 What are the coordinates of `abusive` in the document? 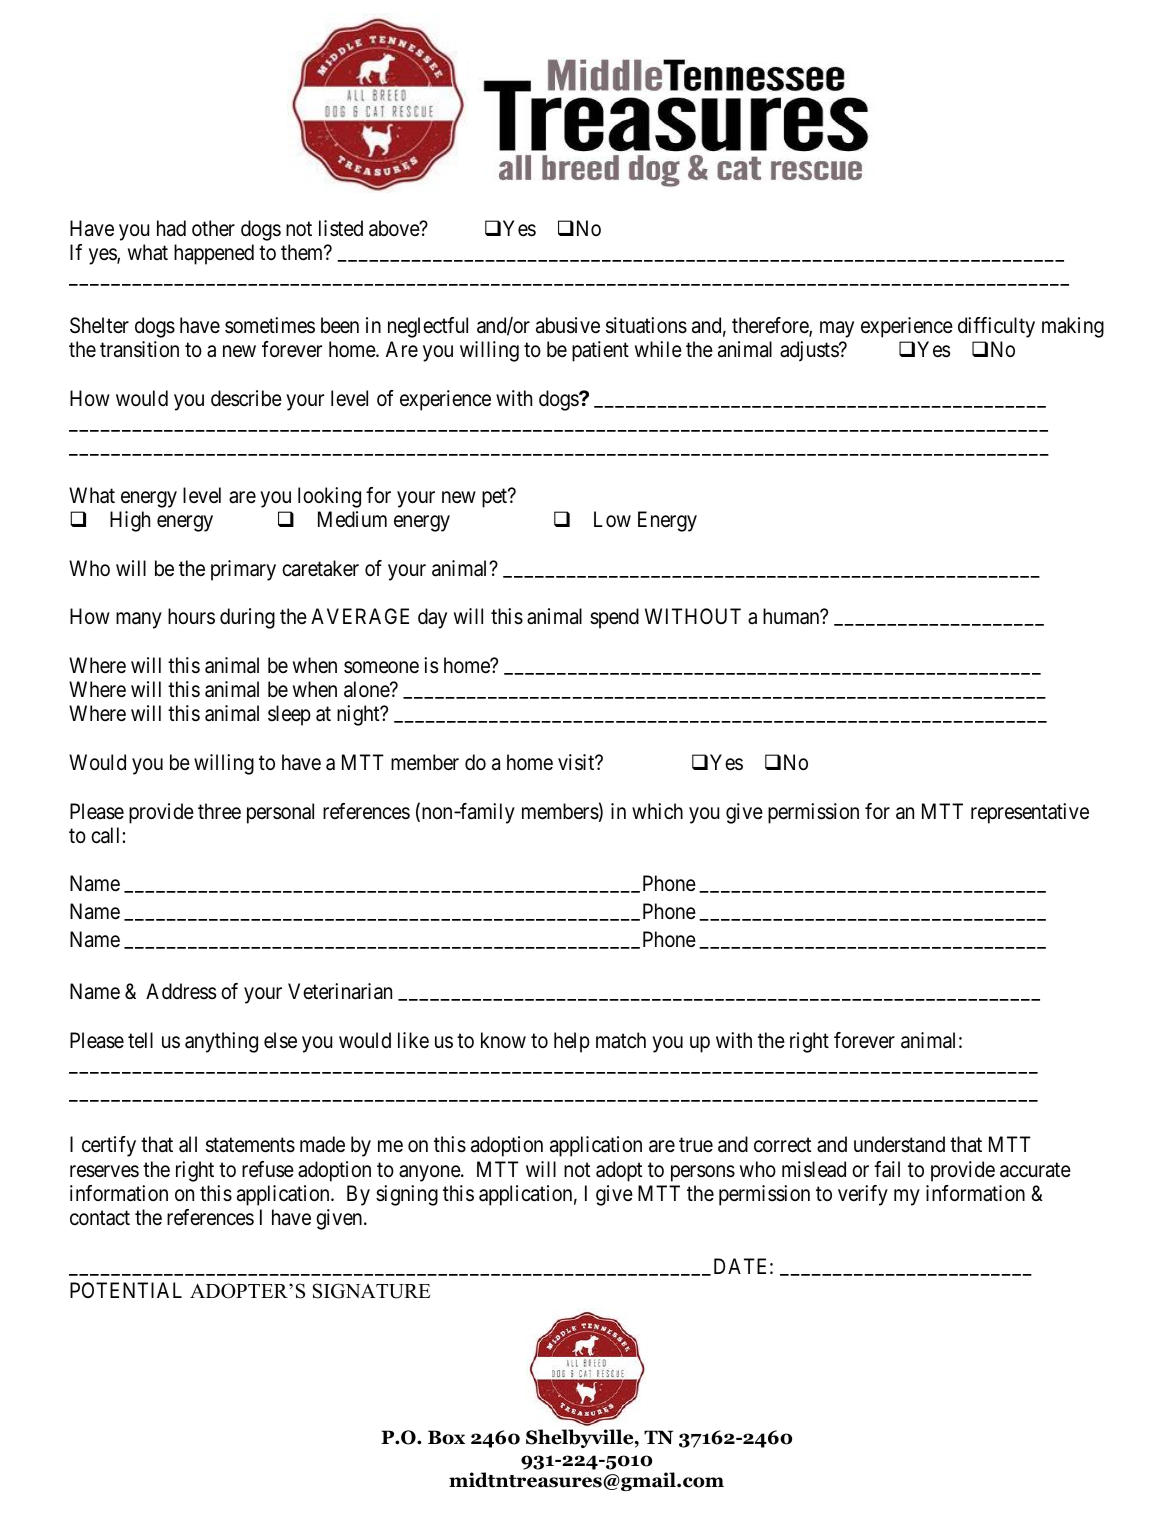 It's located at (568, 325).
